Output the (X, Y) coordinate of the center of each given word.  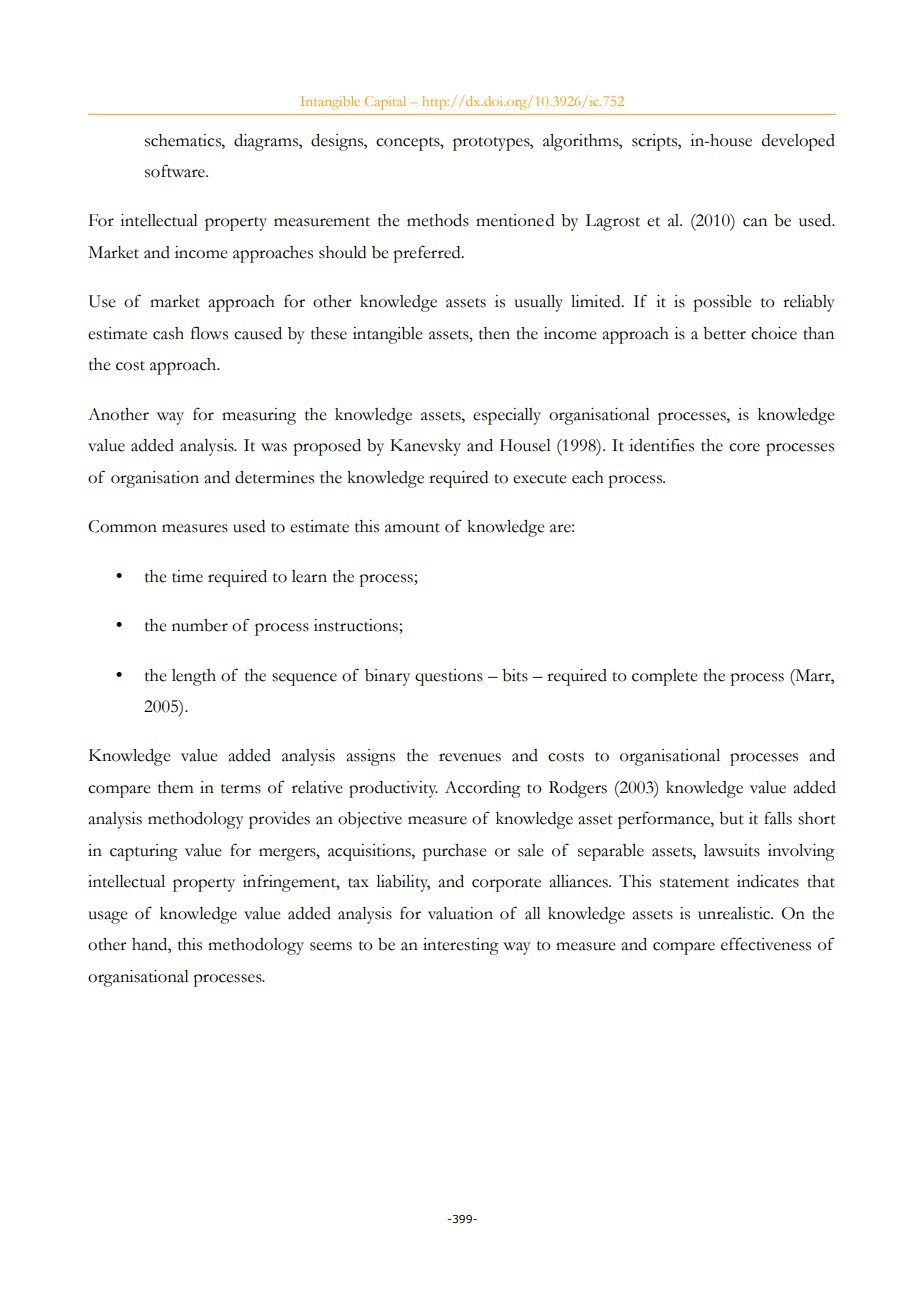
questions (449, 677)
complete (665, 677)
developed (798, 142)
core (744, 447)
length (194, 677)
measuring (259, 416)
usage (108, 917)
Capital (385, 103)
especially (507, 416)
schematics (184, 140)
